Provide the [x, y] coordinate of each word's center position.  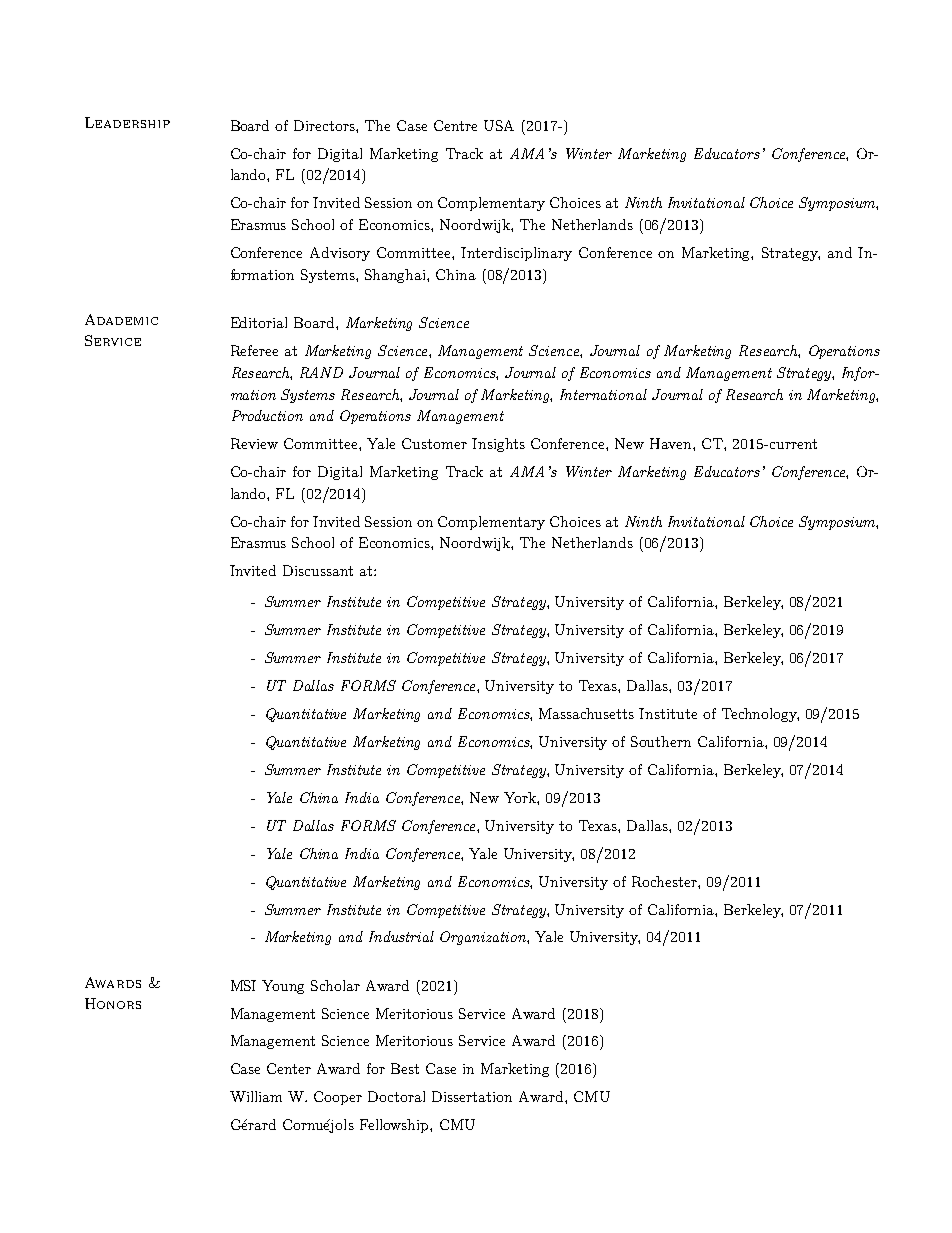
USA [499, 125]
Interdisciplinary [516, 254]
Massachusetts [586, 713]
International [603, 394]
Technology [760, 715]
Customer [434, 443]
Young [283, 987]
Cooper [338, 1098]
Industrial [401, 936]
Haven [672, 443]
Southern [661, 741]
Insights [498, 445]
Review [254, 443]
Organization [484, 938]
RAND [321, 372]
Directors [325, 125]
